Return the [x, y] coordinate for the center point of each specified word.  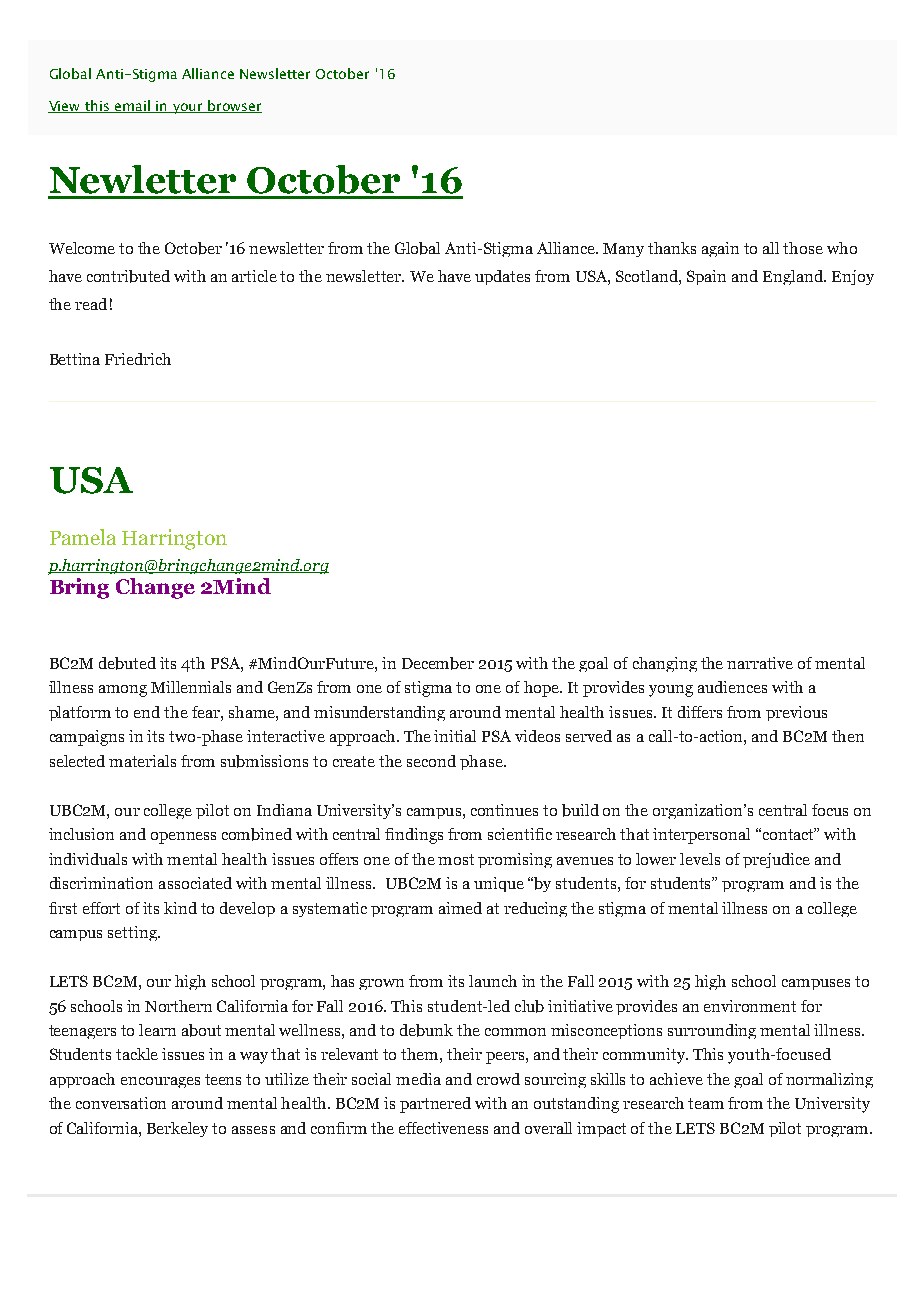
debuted [127, 663]
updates [502, 277]
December [438, 663]
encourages [160, 1082]
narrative [760, 663]
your [187, 108]
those [803, 248]
